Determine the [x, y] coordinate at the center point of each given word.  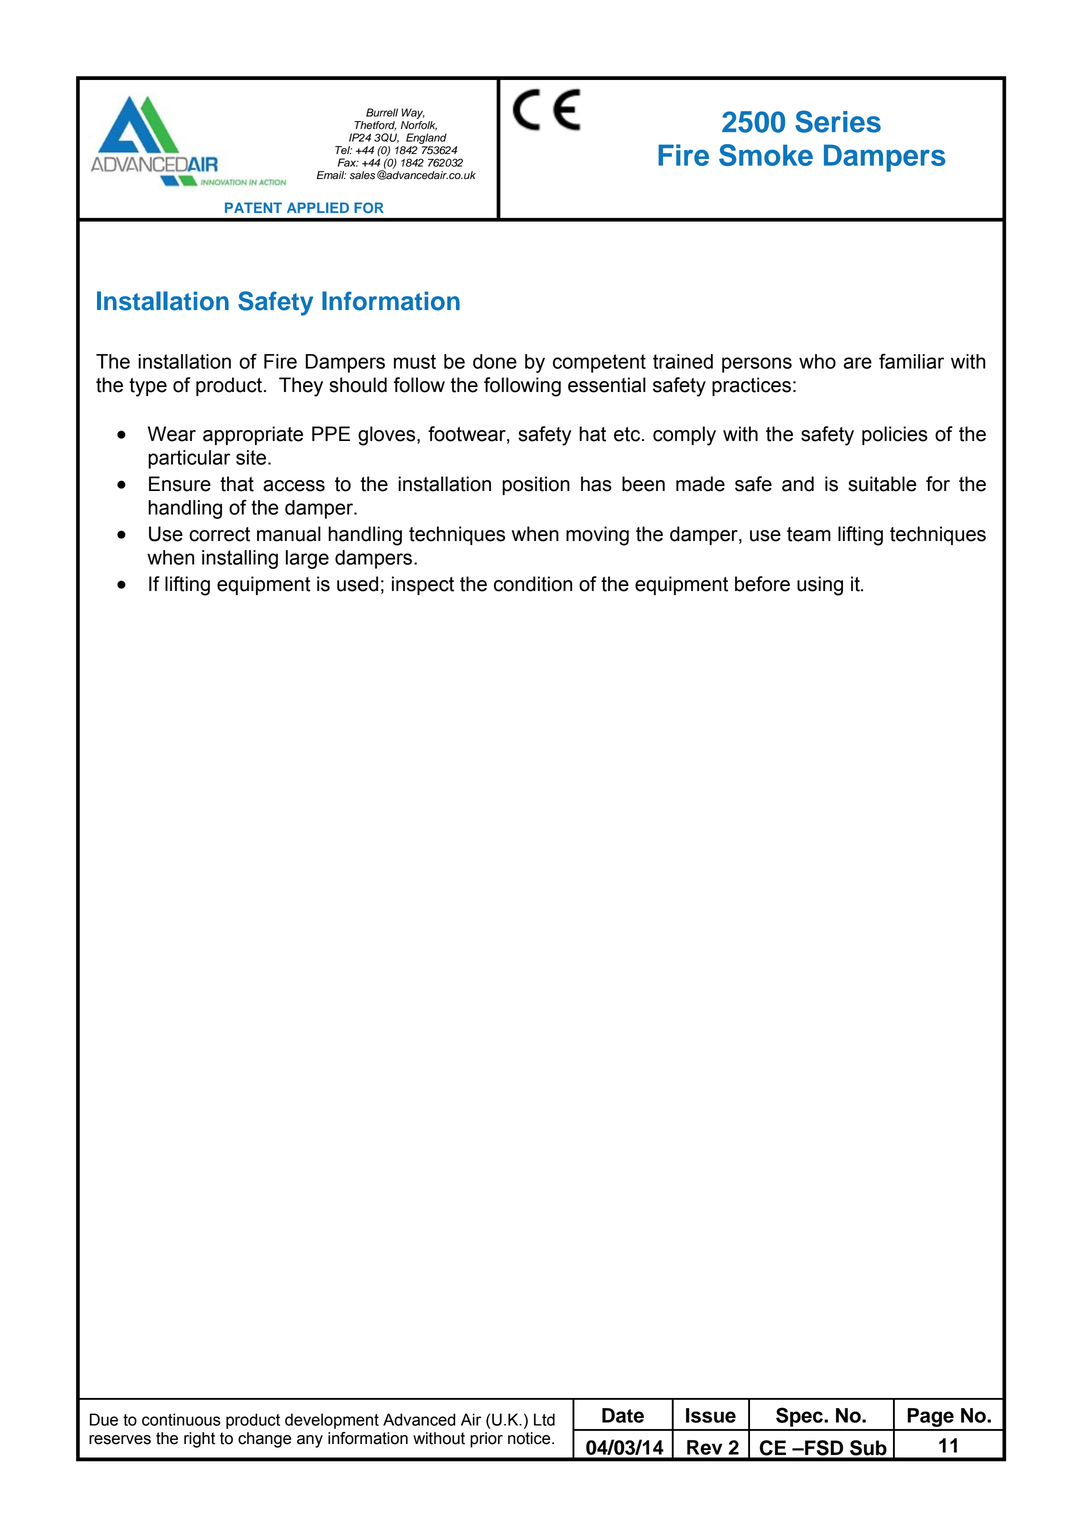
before [762, 584]
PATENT [253, 207]
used [357, 584]
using [820, 586]
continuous [181, 1419]
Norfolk [419, 124]
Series [838, 121]
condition [533, 584]
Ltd [544, 1419]
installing [240, 559]
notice [530, 1438]
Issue [711, 1415]
